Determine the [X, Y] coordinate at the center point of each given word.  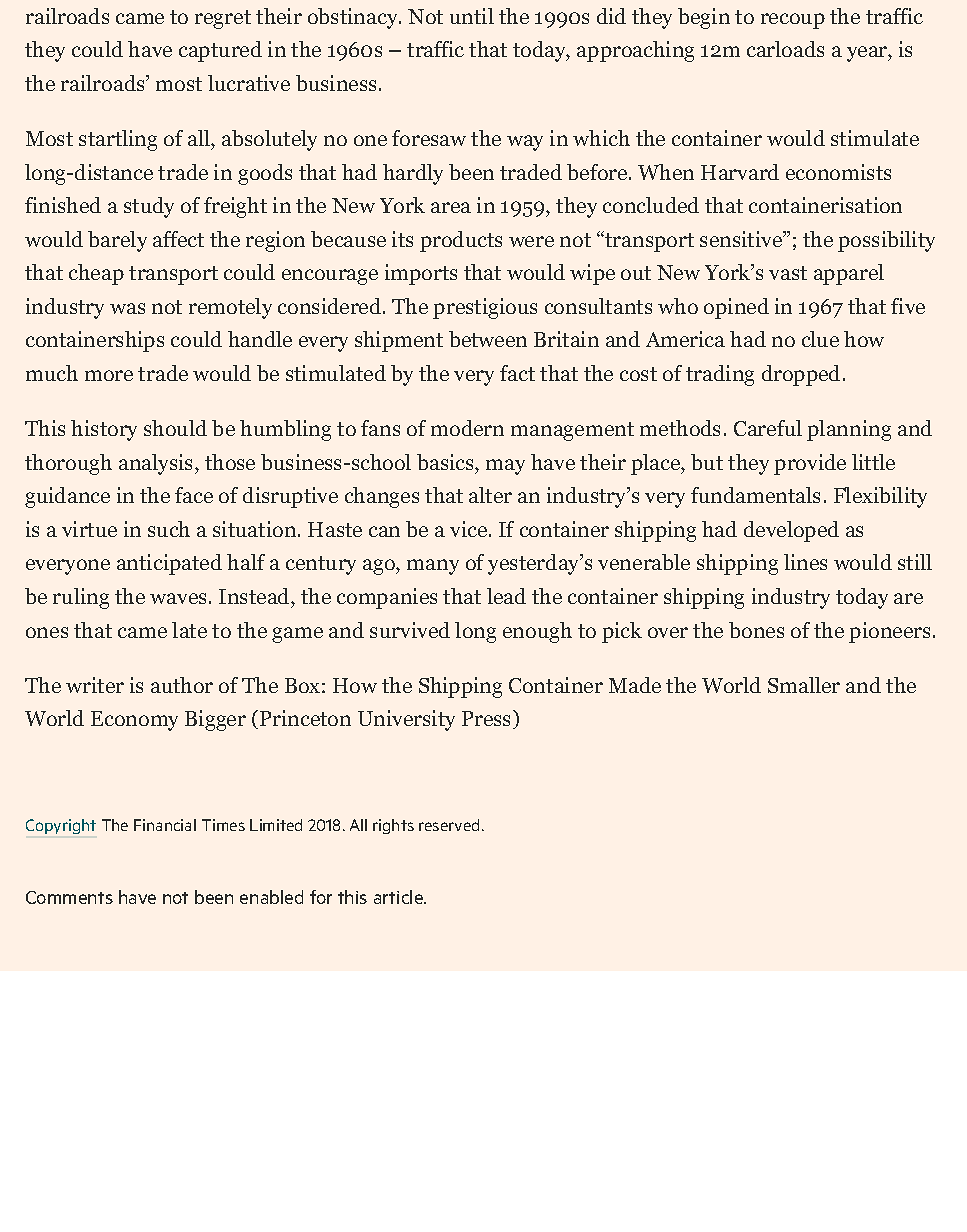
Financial [165, 825]
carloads [785, 49]
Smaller [804, 685]
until [472, 16]
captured [220, 51]
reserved [449, 825]
